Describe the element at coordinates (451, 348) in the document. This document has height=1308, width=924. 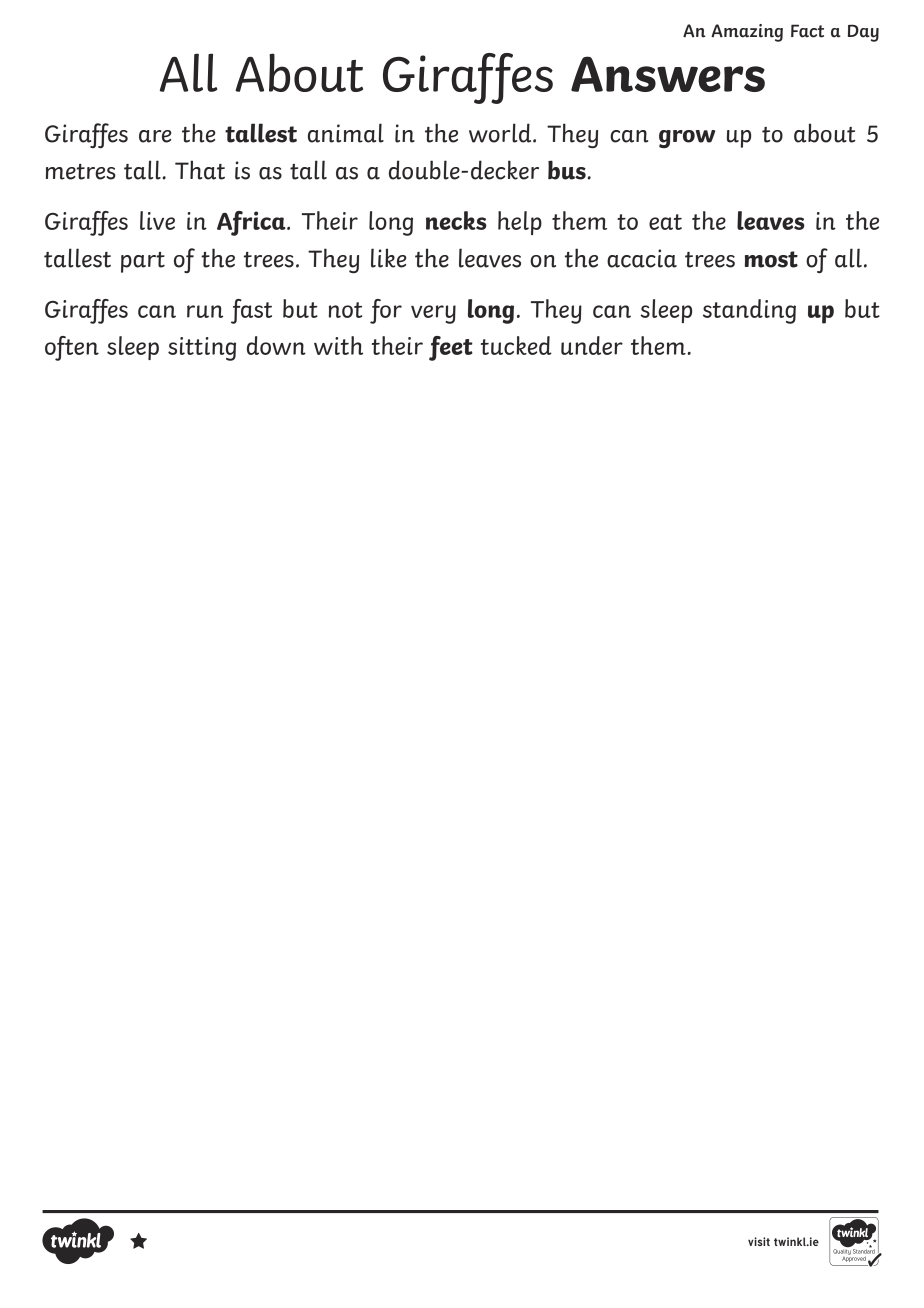
I see `feet` at that location.
